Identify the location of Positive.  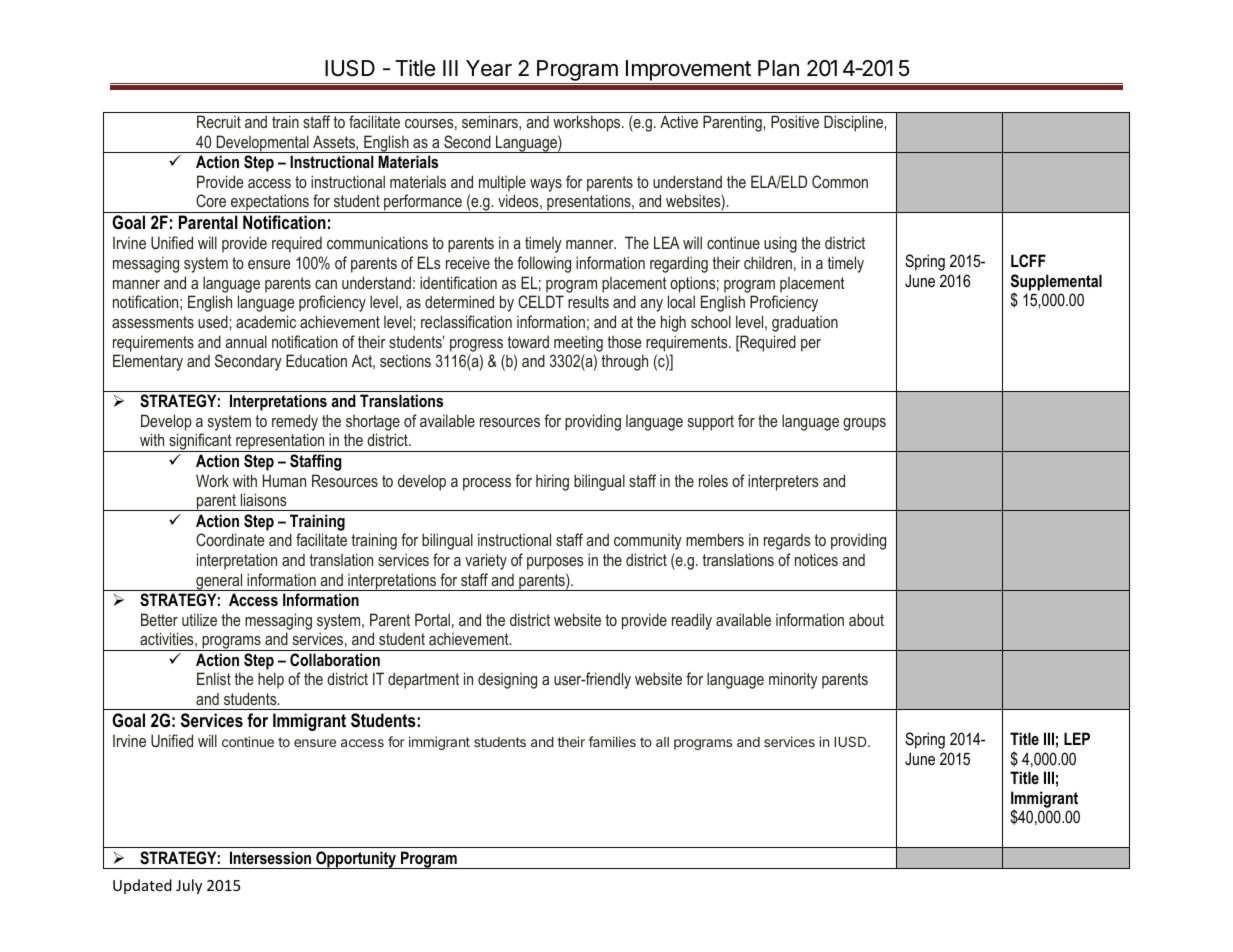
(795, 121).
